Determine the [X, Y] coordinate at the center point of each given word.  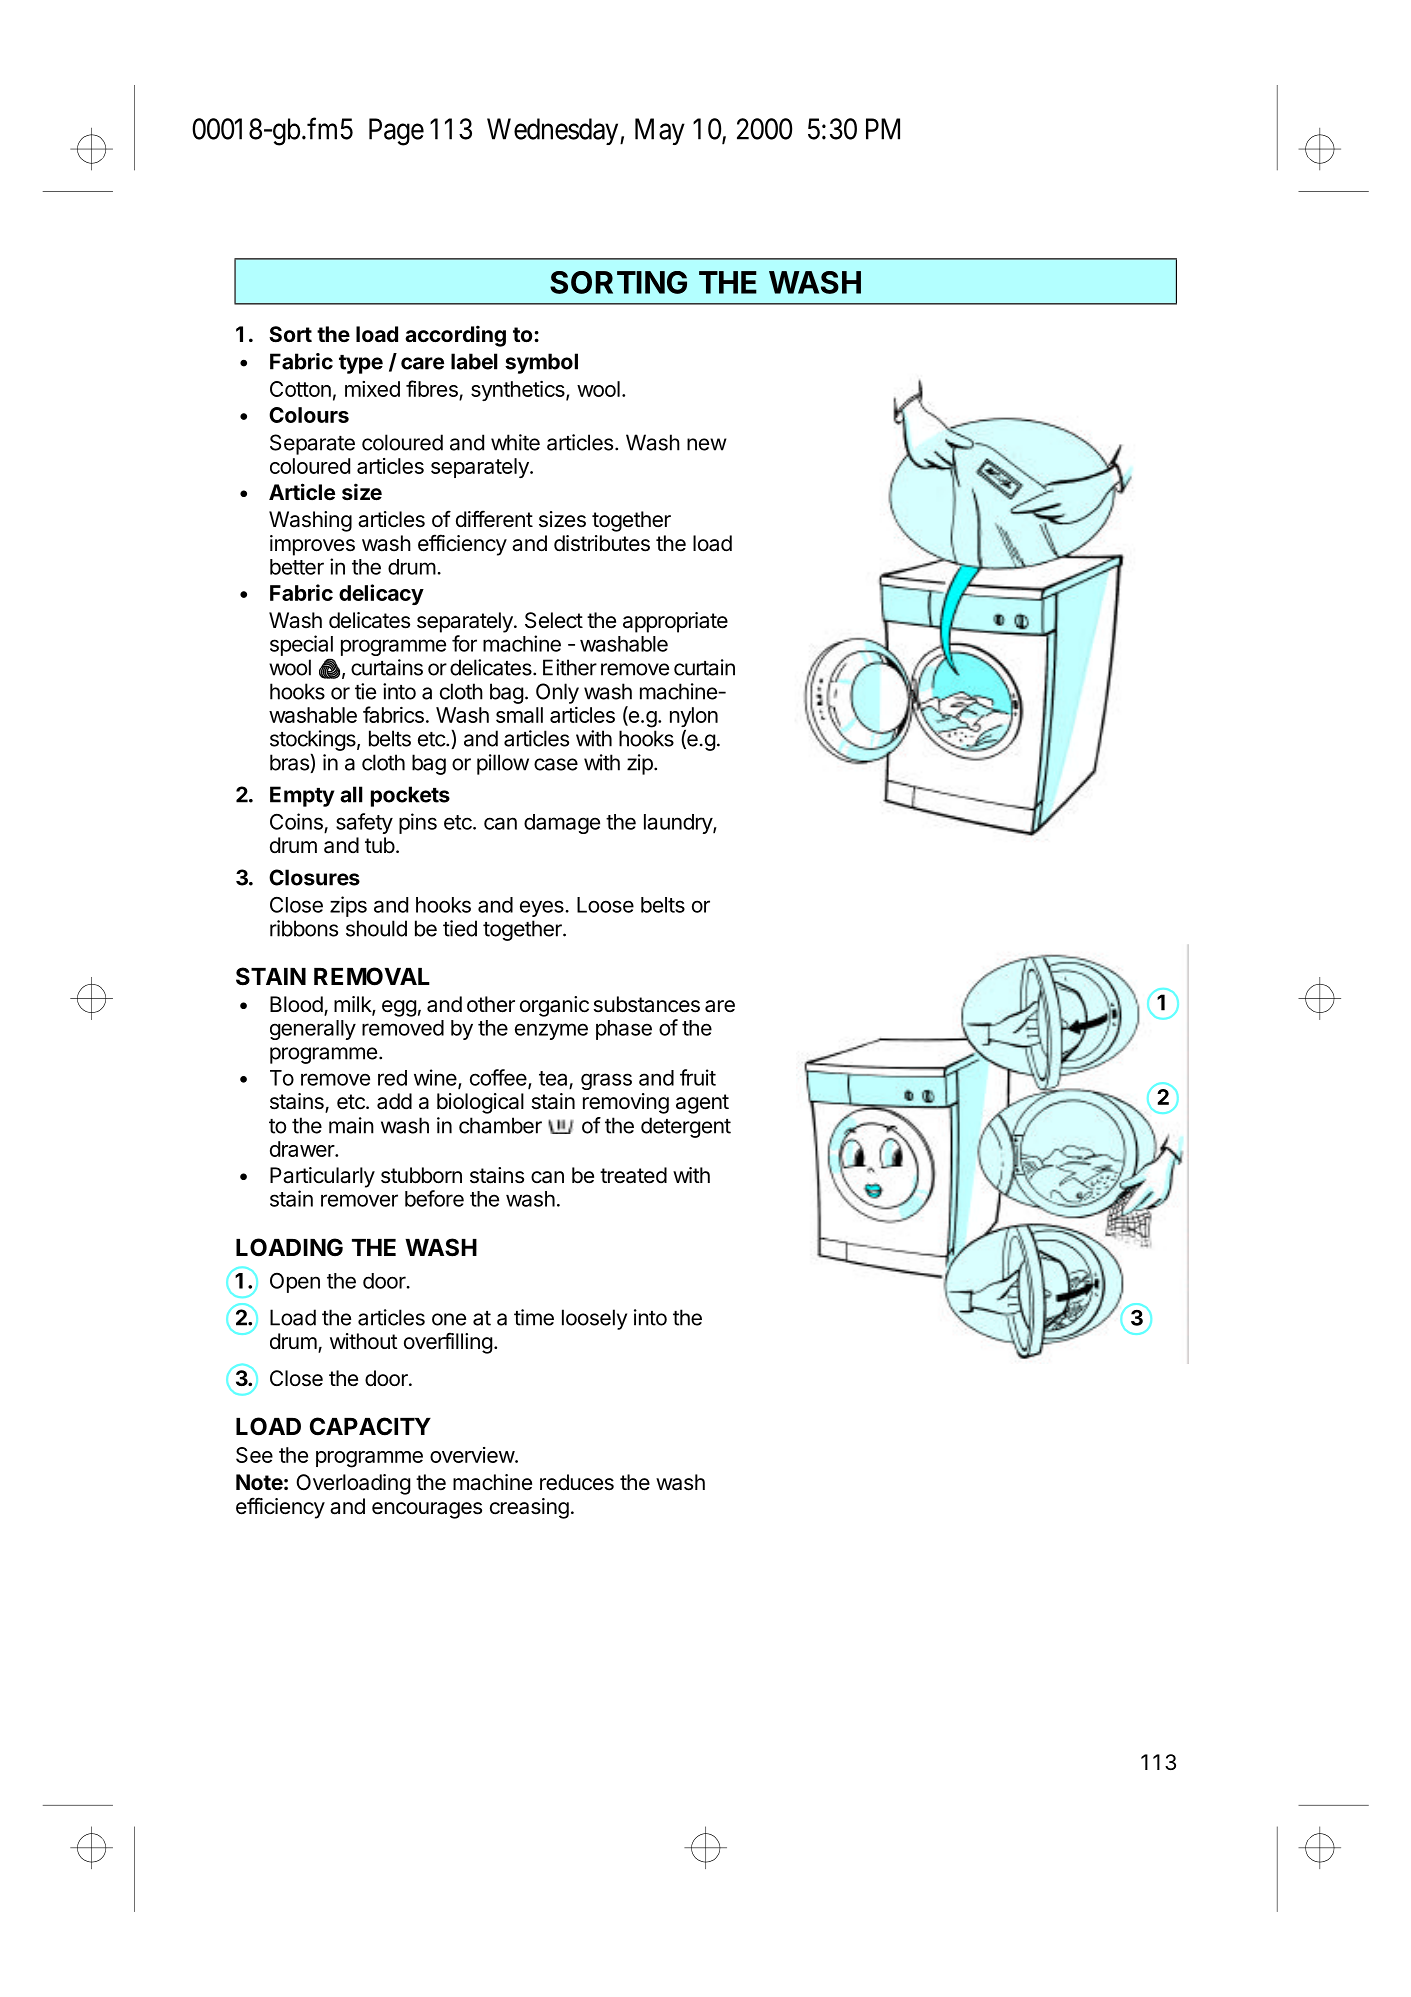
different [494, 518]
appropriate [675, 622]
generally [313, 1030]
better [297, 567]
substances [647, 1004]
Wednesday [554, 131]
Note [259, 1482]
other [491, 1004]
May [660, 131]
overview [473, 1455]
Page [396, 132]
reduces [577, 1482]
